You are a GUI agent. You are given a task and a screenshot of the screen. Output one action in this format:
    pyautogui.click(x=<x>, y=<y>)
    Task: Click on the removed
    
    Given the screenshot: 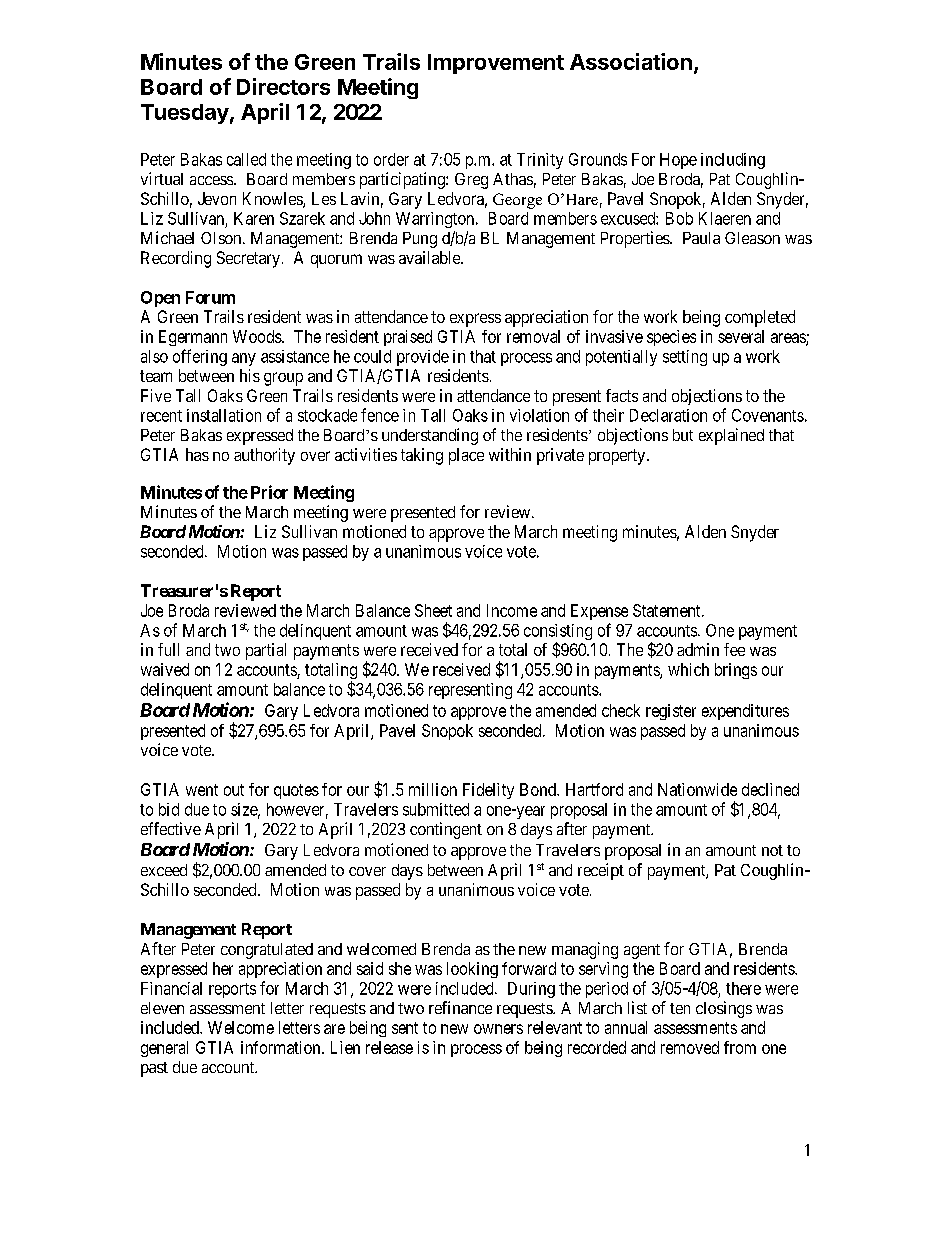 What is the action you would take?
    pyautogui.click(x=690, y=1047)
